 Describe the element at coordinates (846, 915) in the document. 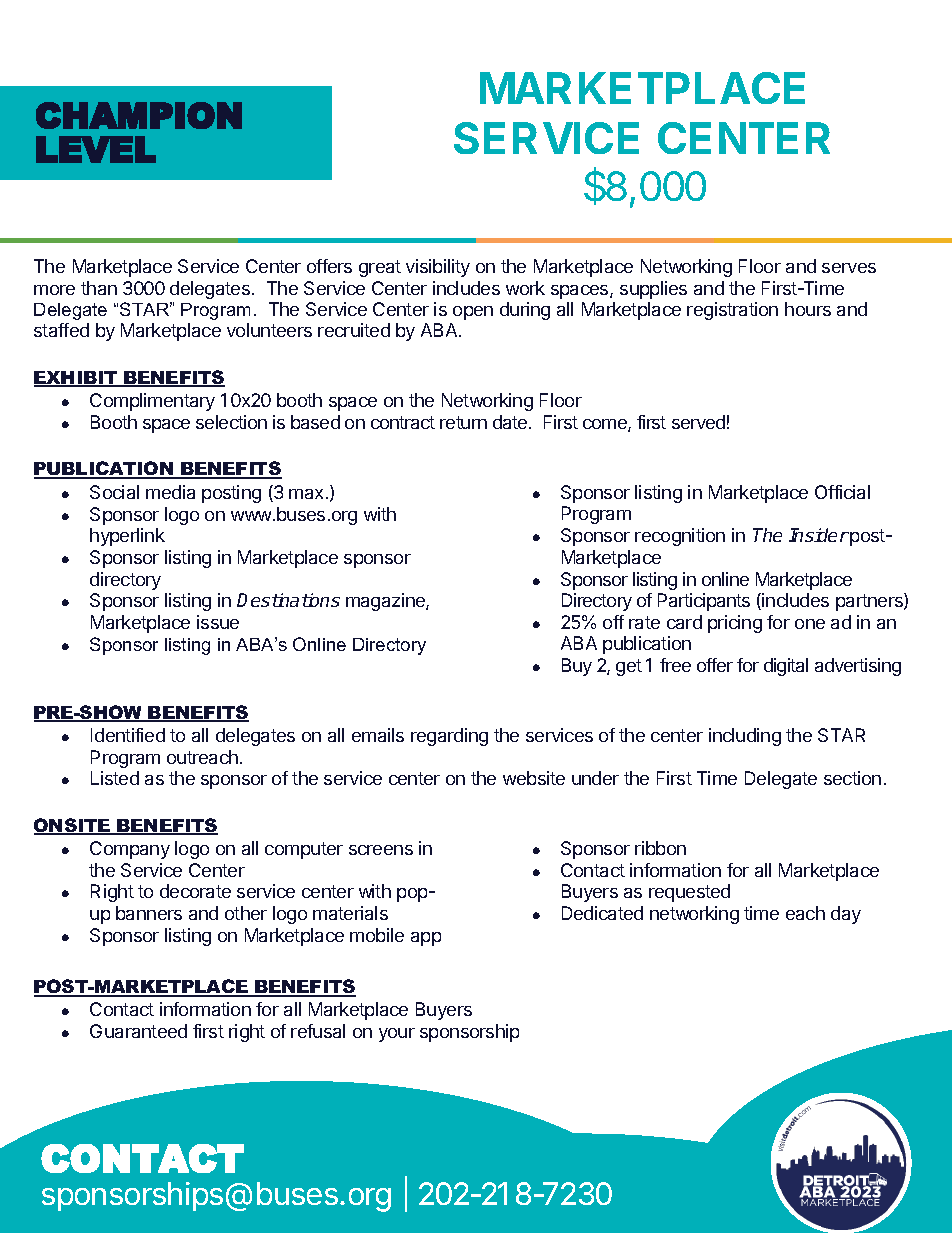

I see `day` at that location.
